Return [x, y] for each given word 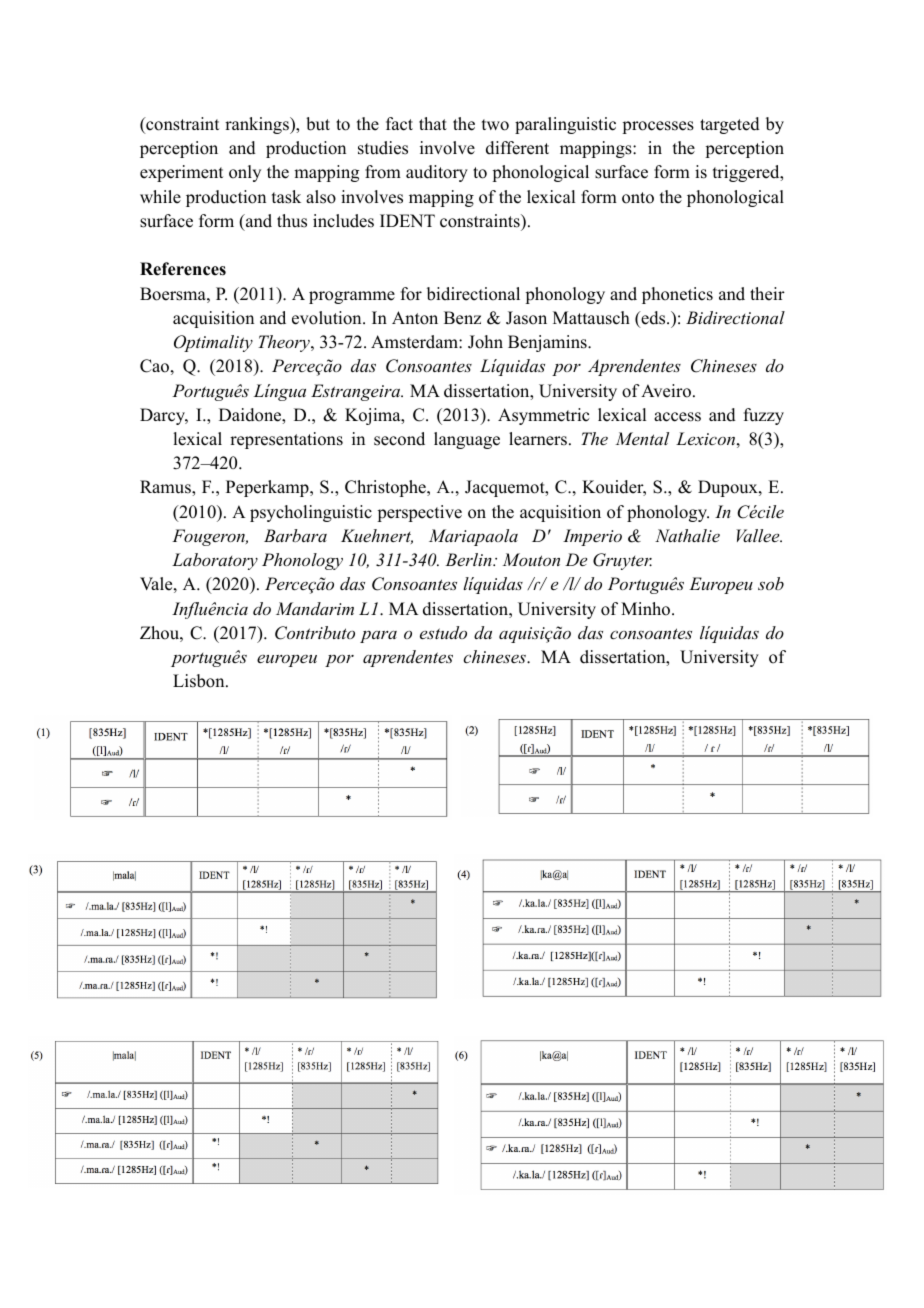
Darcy [164, 416]
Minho [647, 609]
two [495, 125]
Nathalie [687, 535]
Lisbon [200, 681]
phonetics [677, 295]
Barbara [295, 535]
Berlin [469, 559]
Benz [462, 318]
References [183, 269]
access [677, 417]
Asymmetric [543, 416]
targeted [730, 125]
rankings [258, 125]
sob [771, 583]
